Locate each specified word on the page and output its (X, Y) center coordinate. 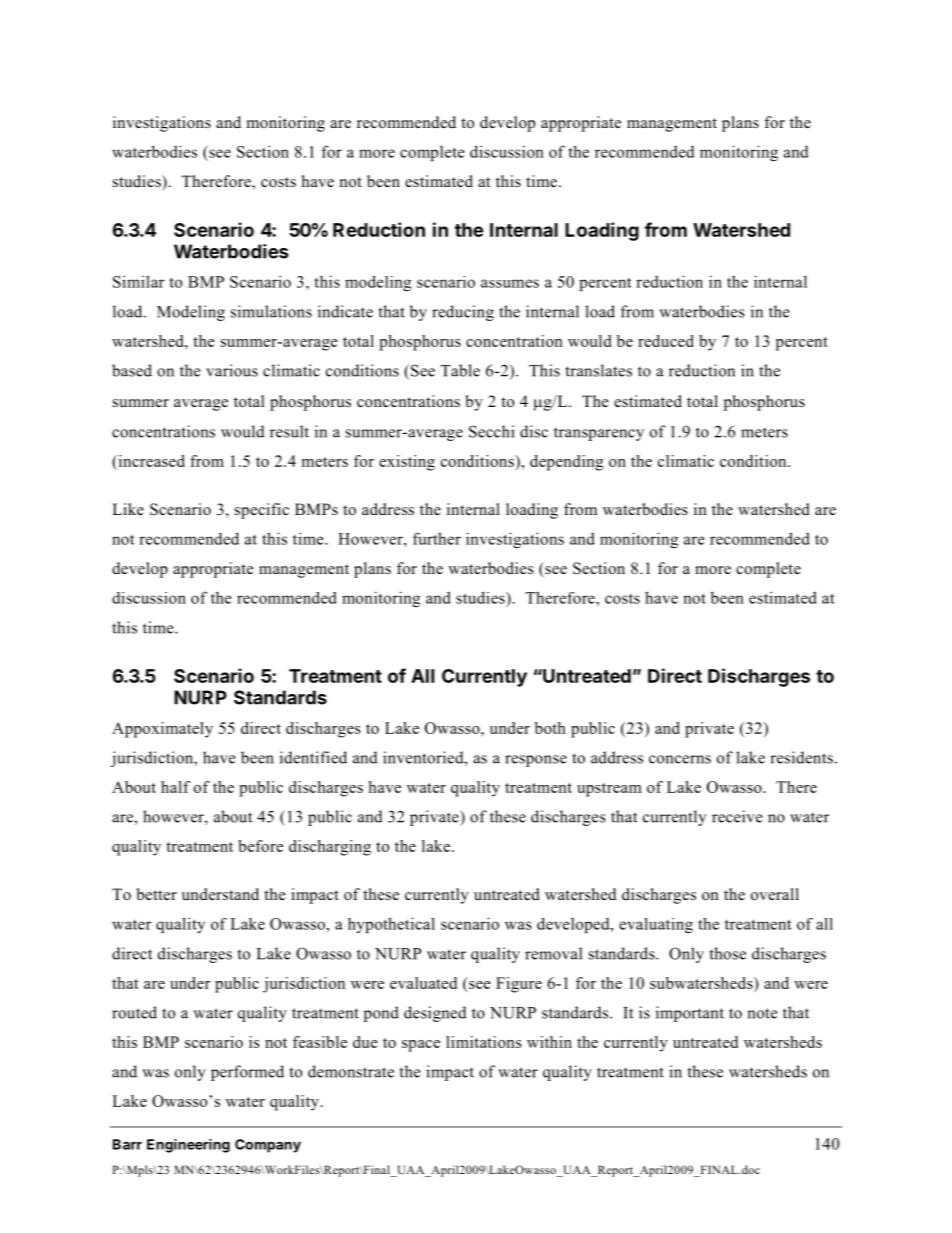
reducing (463, 313)
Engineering (188, 1146)
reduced (666, 341)
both (550, 728)
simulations (271, 311)
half (175, 787)
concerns (680, 759)
